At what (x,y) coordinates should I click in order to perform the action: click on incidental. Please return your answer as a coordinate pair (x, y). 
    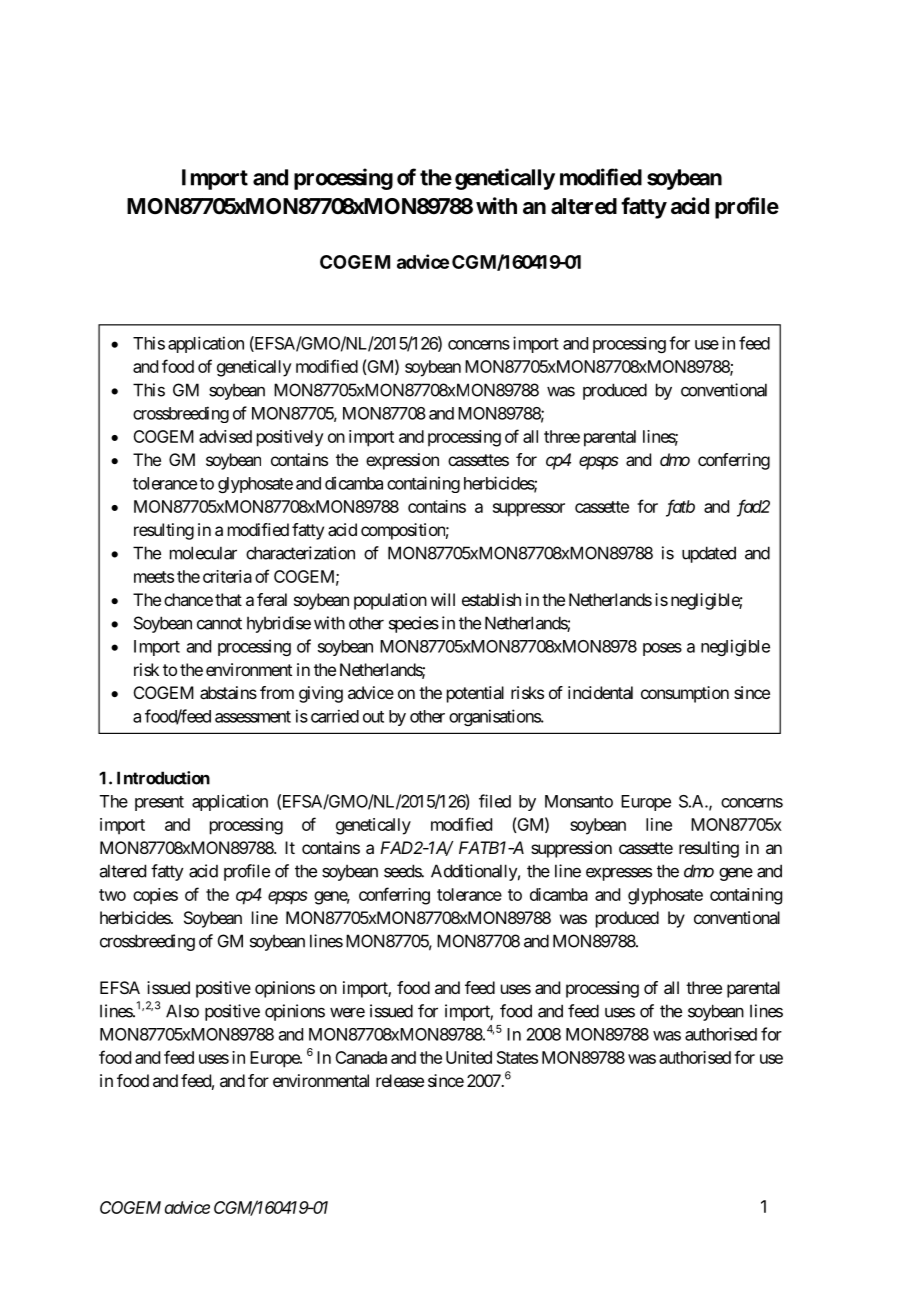
    Looking at the image, I should click on (600, 692).
